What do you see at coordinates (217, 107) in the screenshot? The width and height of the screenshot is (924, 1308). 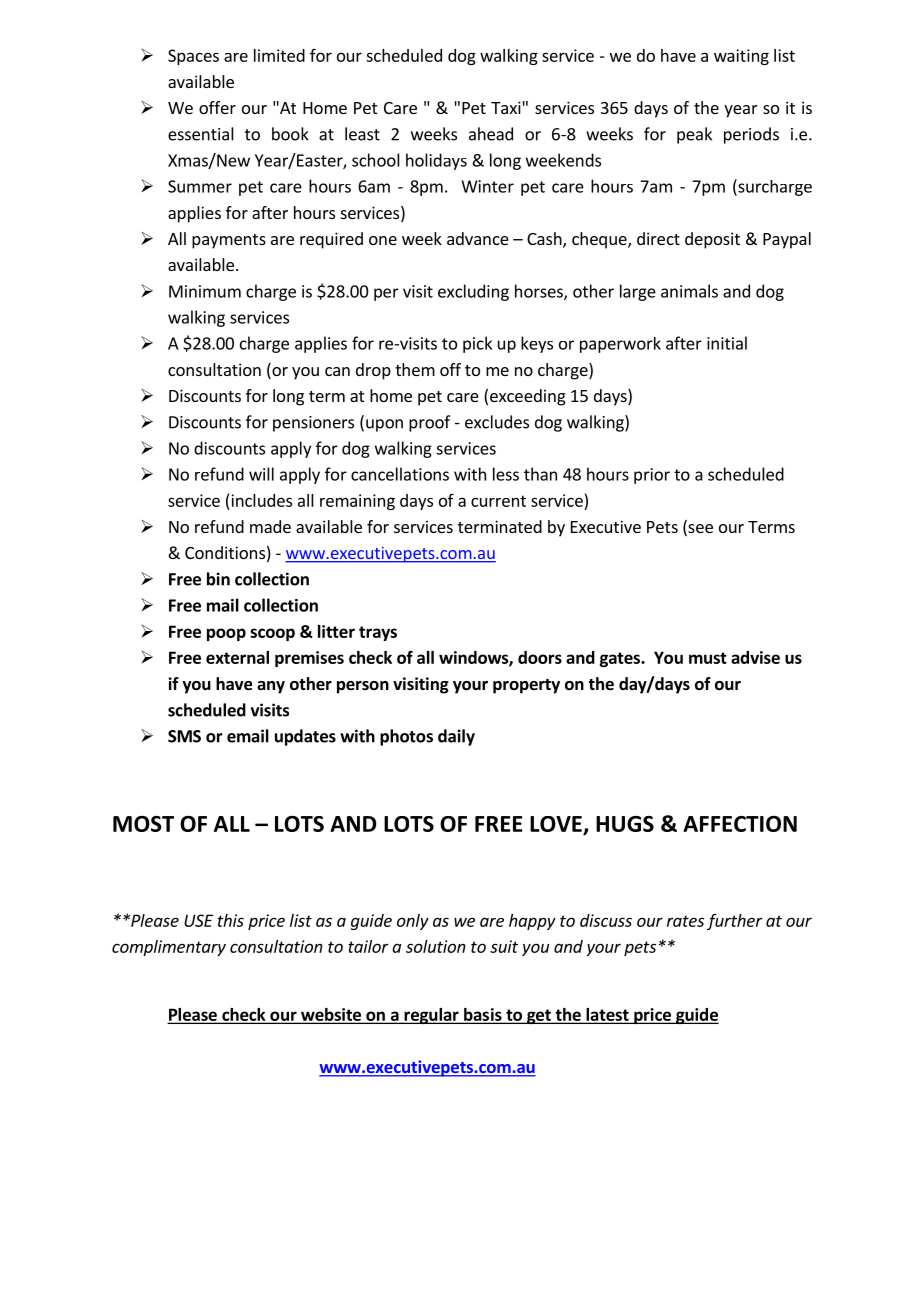 I see `offer` at bounding box center [217, 107].
